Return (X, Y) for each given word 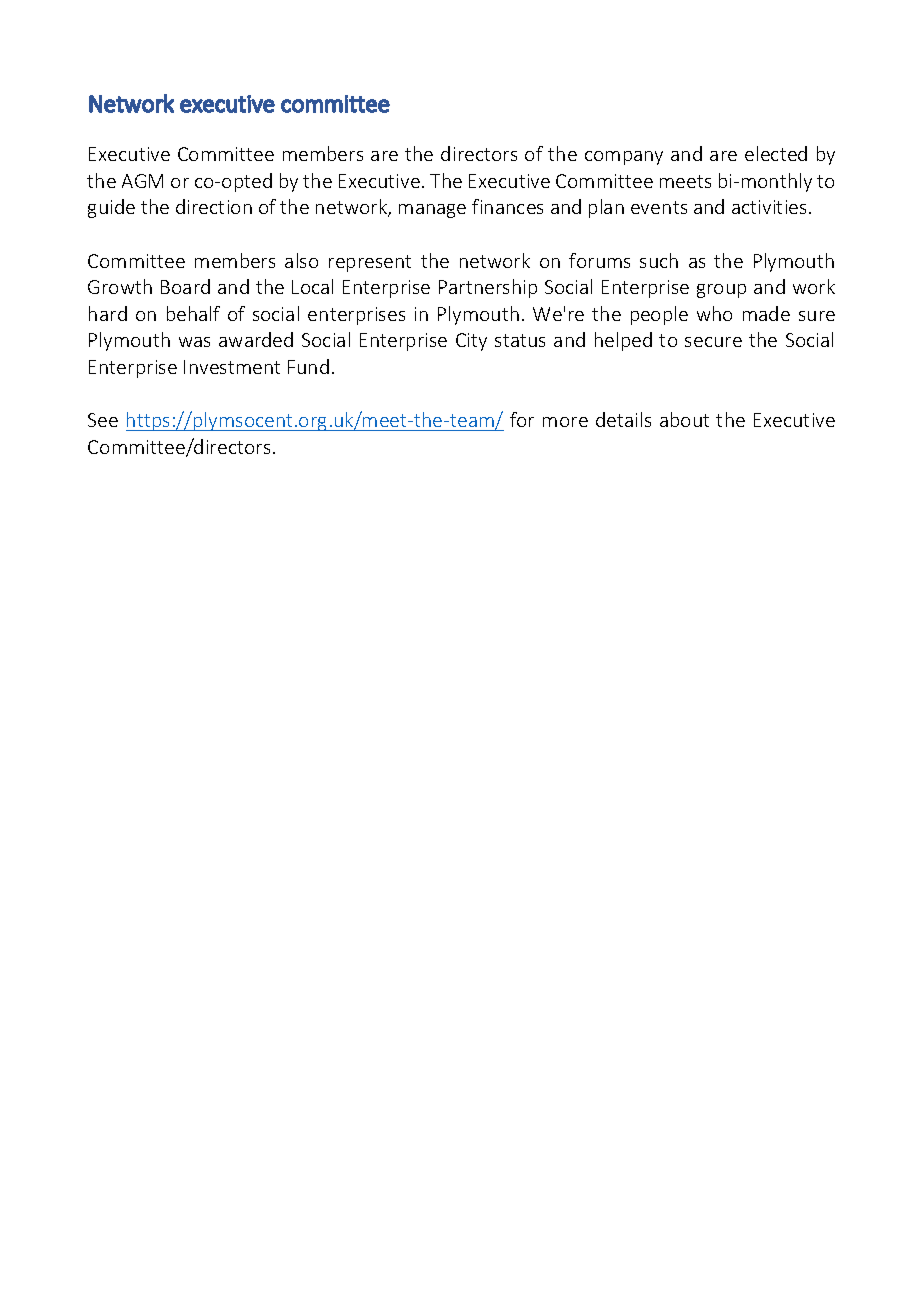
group (721, 291)
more (565, 422)
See (103, 420)
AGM (142, 181)
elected (776, 153)
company (624, 158)
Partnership (488, 288)
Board (185, 286)
